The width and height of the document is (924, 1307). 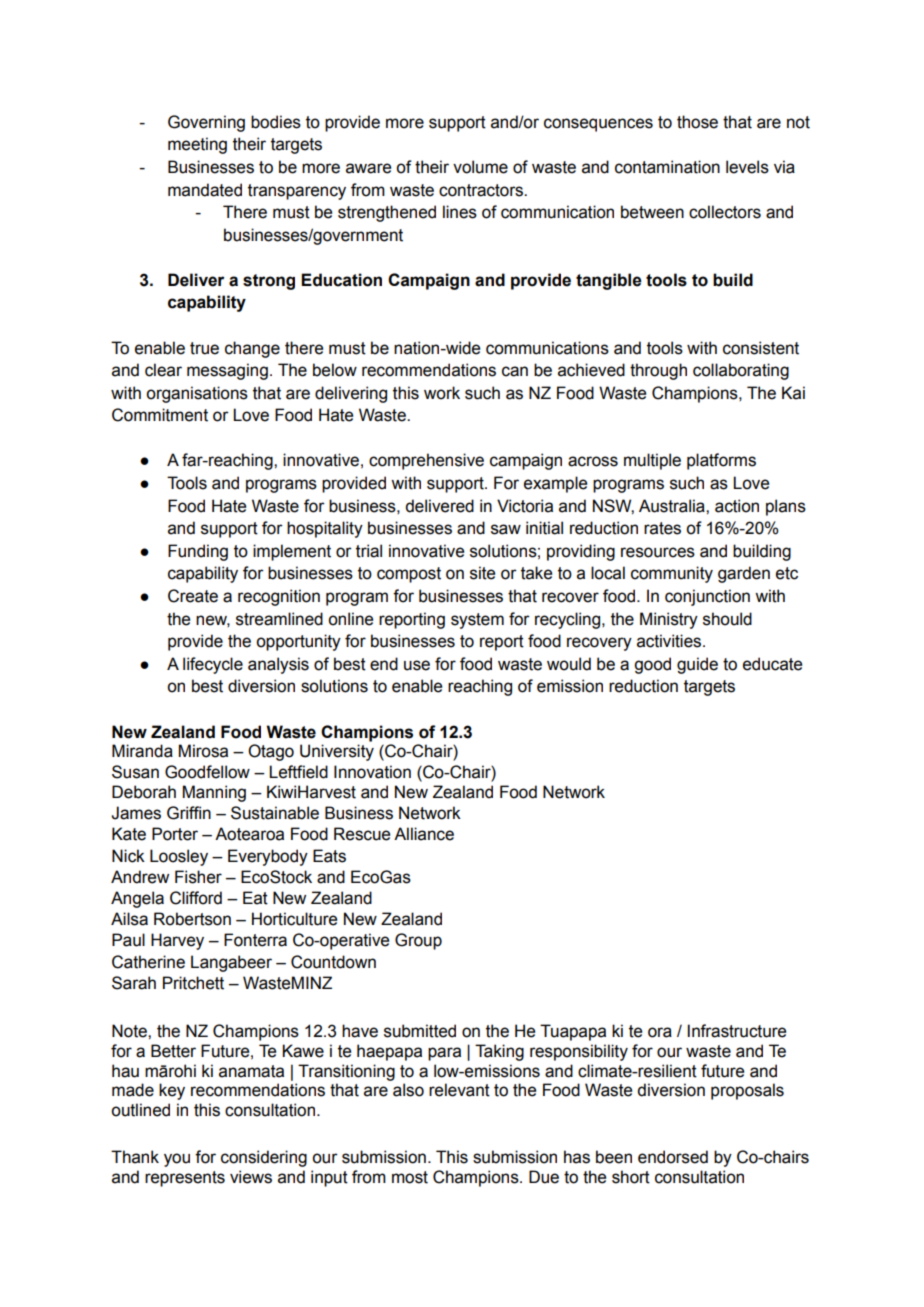 What do you see at coordinates (480, 167) in the document?
I see `volume` at bounding box center [480, 167].
